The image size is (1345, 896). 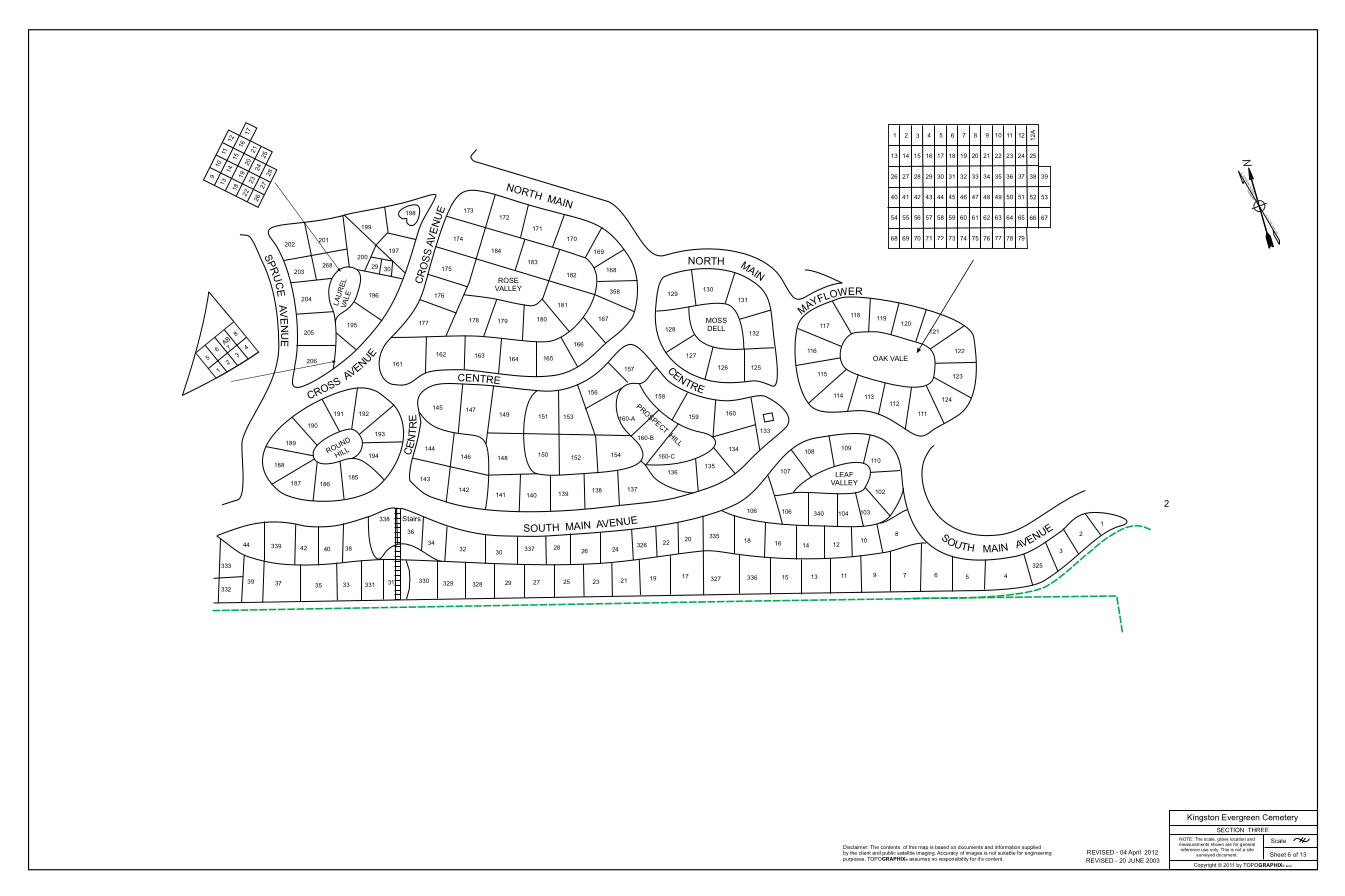 What do you see at coordinates (1038, 852) in the screenshot?
I see `engineering` at bounding box center [1038, 852].
